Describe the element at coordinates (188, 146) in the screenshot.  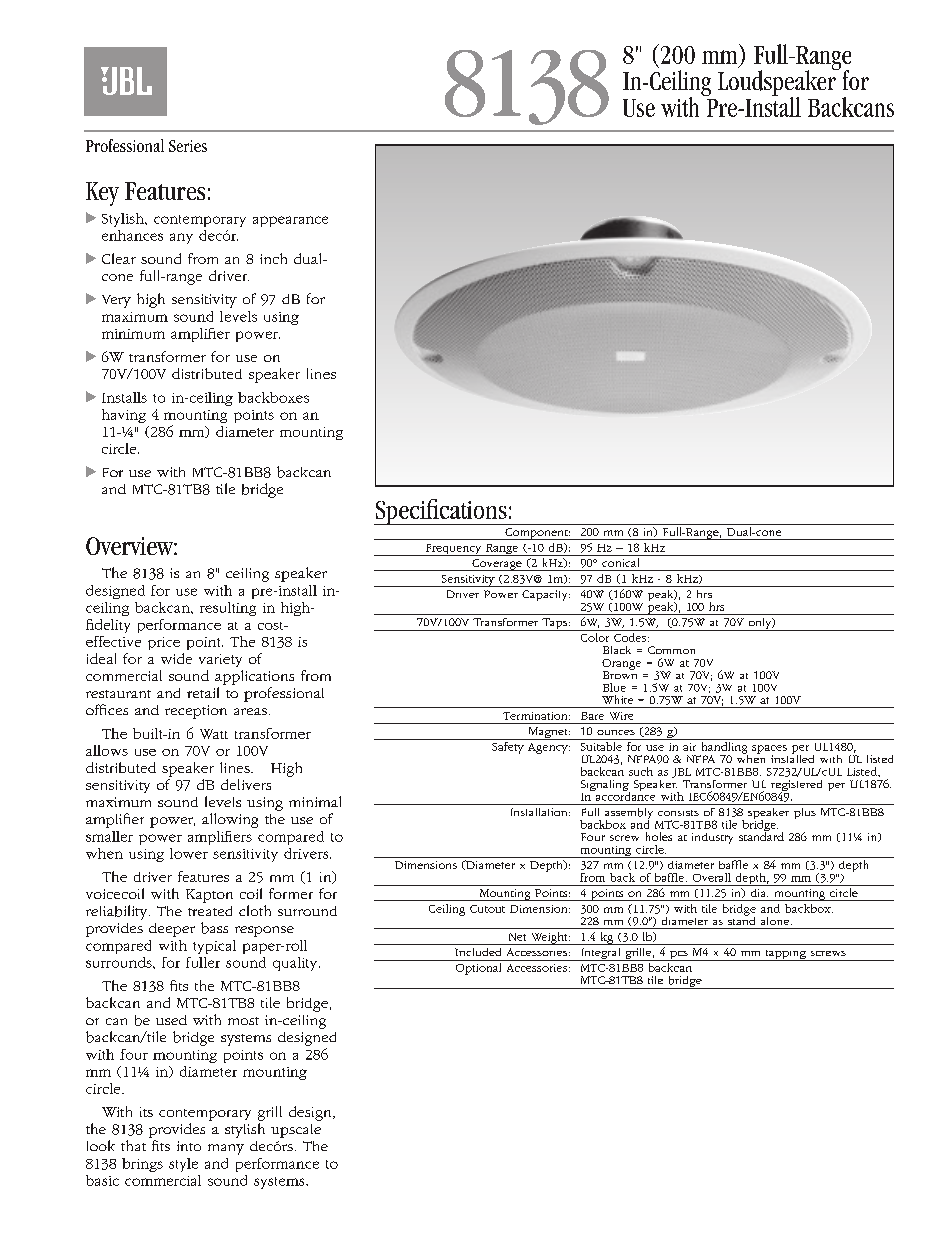
I see `Series` at that location.
